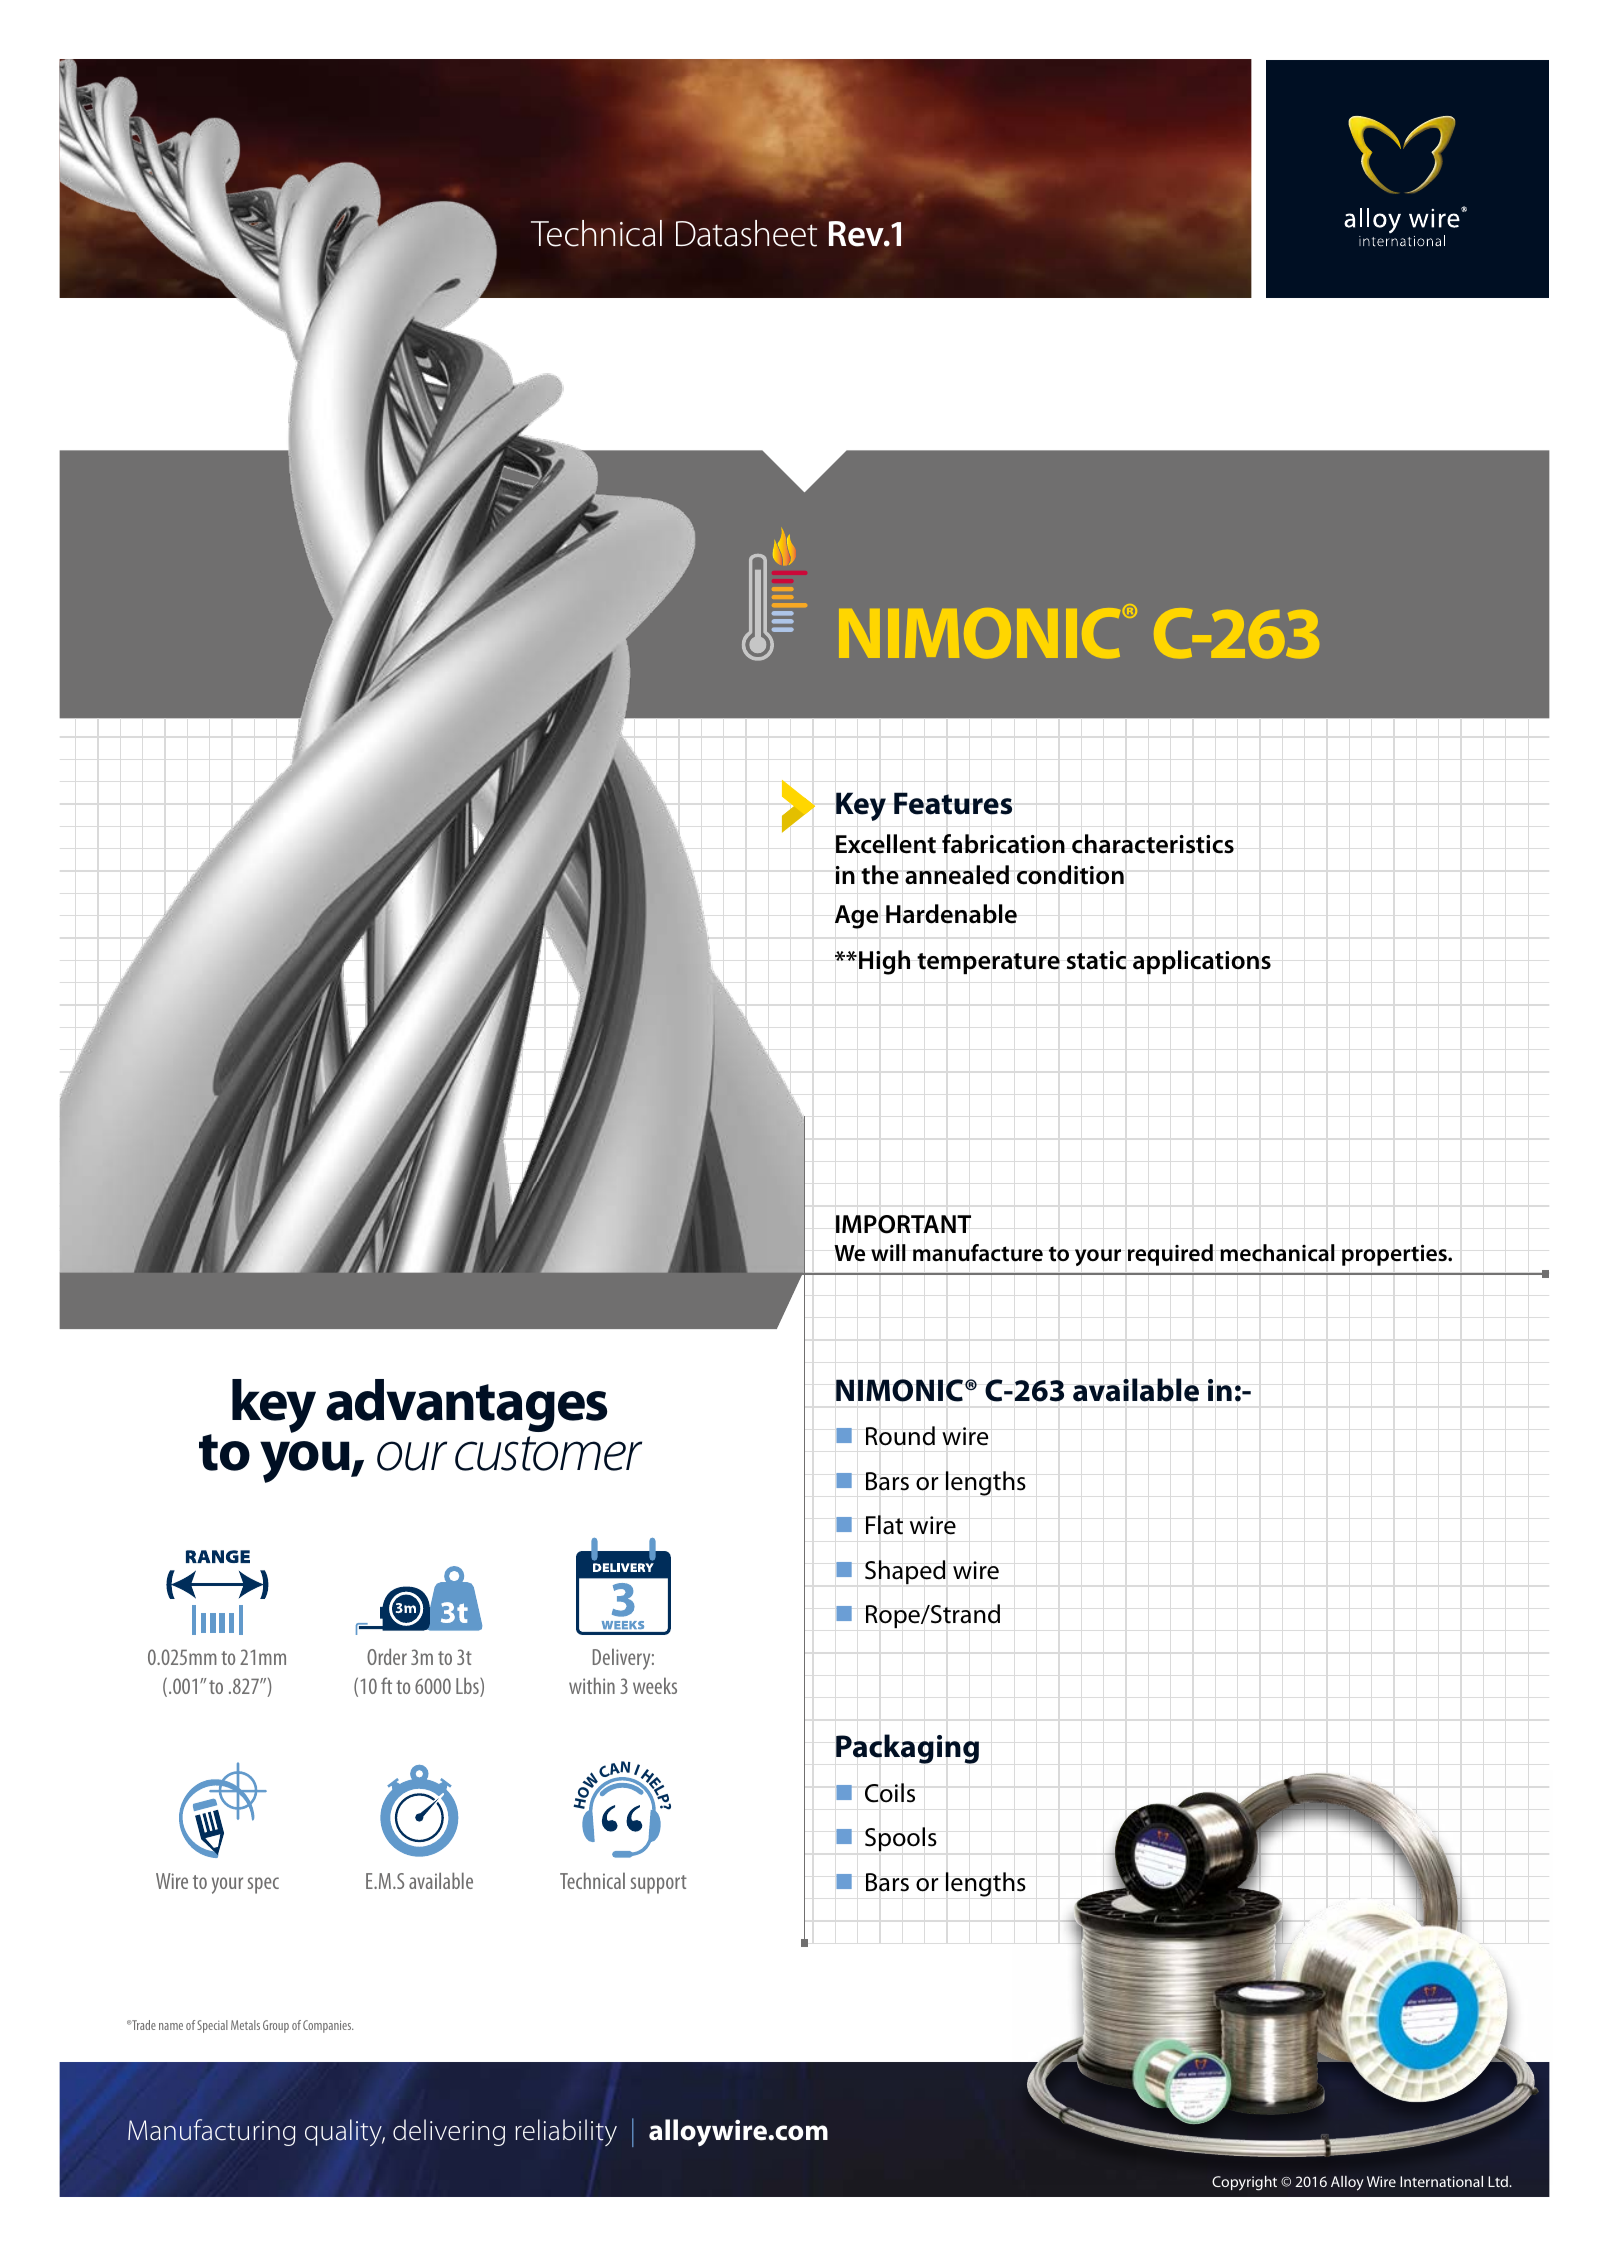 This screenshot has width=1609, height=2256. I want to click on High, so click(884, 962).
